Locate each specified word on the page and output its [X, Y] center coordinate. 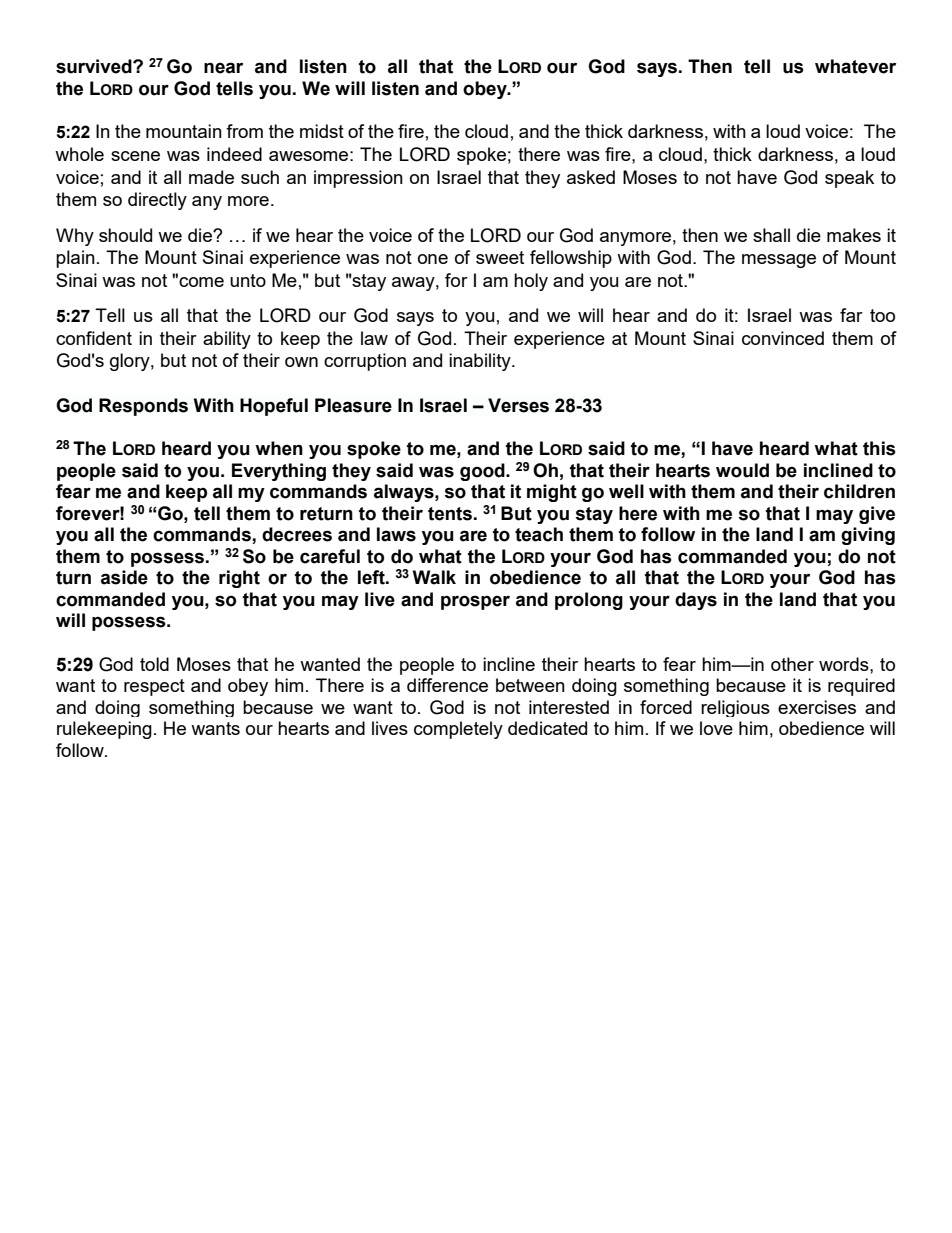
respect [154, 687]
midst [322, 131]
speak [849, 179]
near [223, 68]
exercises [817, 707]
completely [458, 730]
